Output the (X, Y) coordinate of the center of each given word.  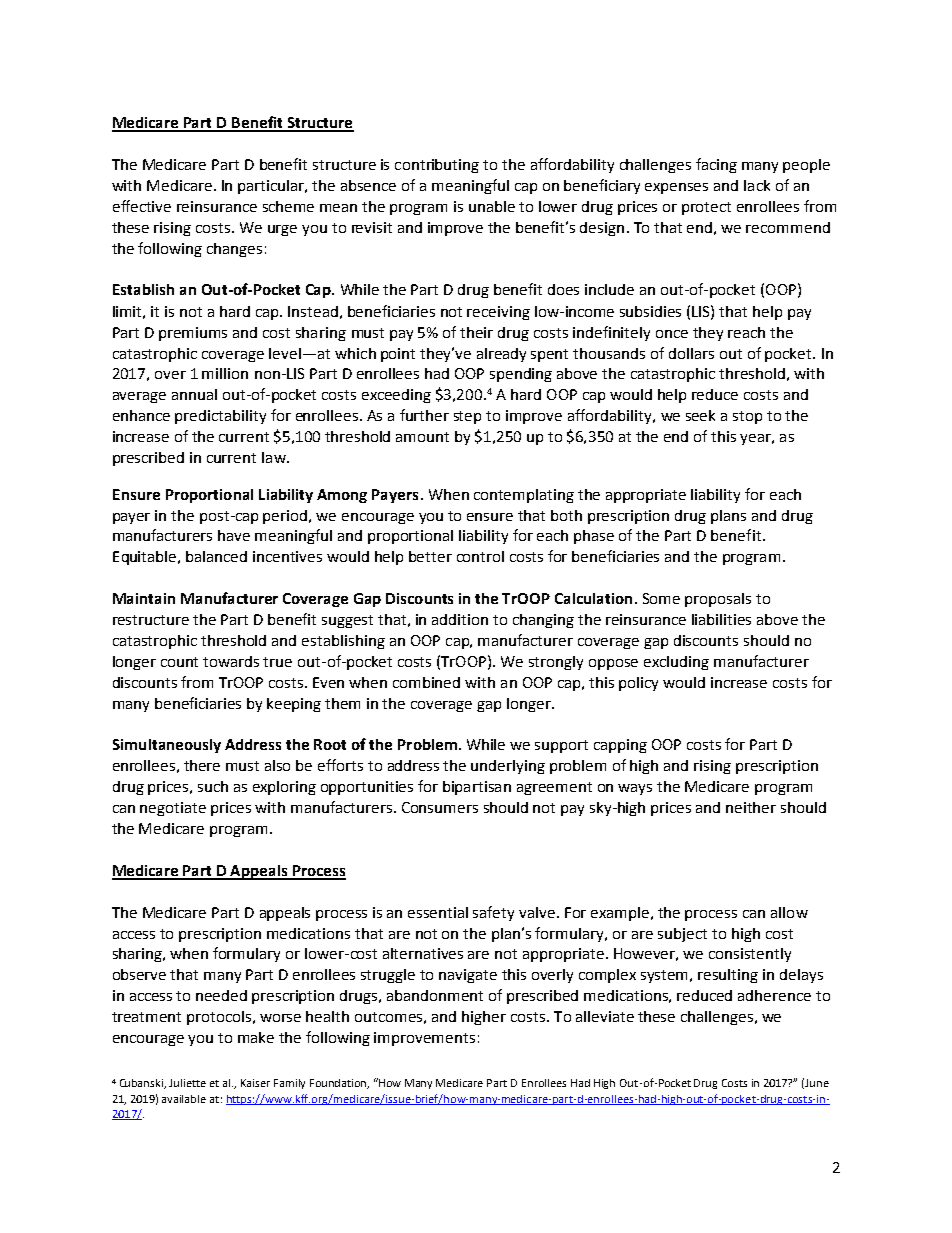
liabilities (721, 619)
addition (460, 619)
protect (706, 208)
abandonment (435, 995)
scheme (288, 206)
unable (492, 206)
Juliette (187, 1083)
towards (231, 661)
